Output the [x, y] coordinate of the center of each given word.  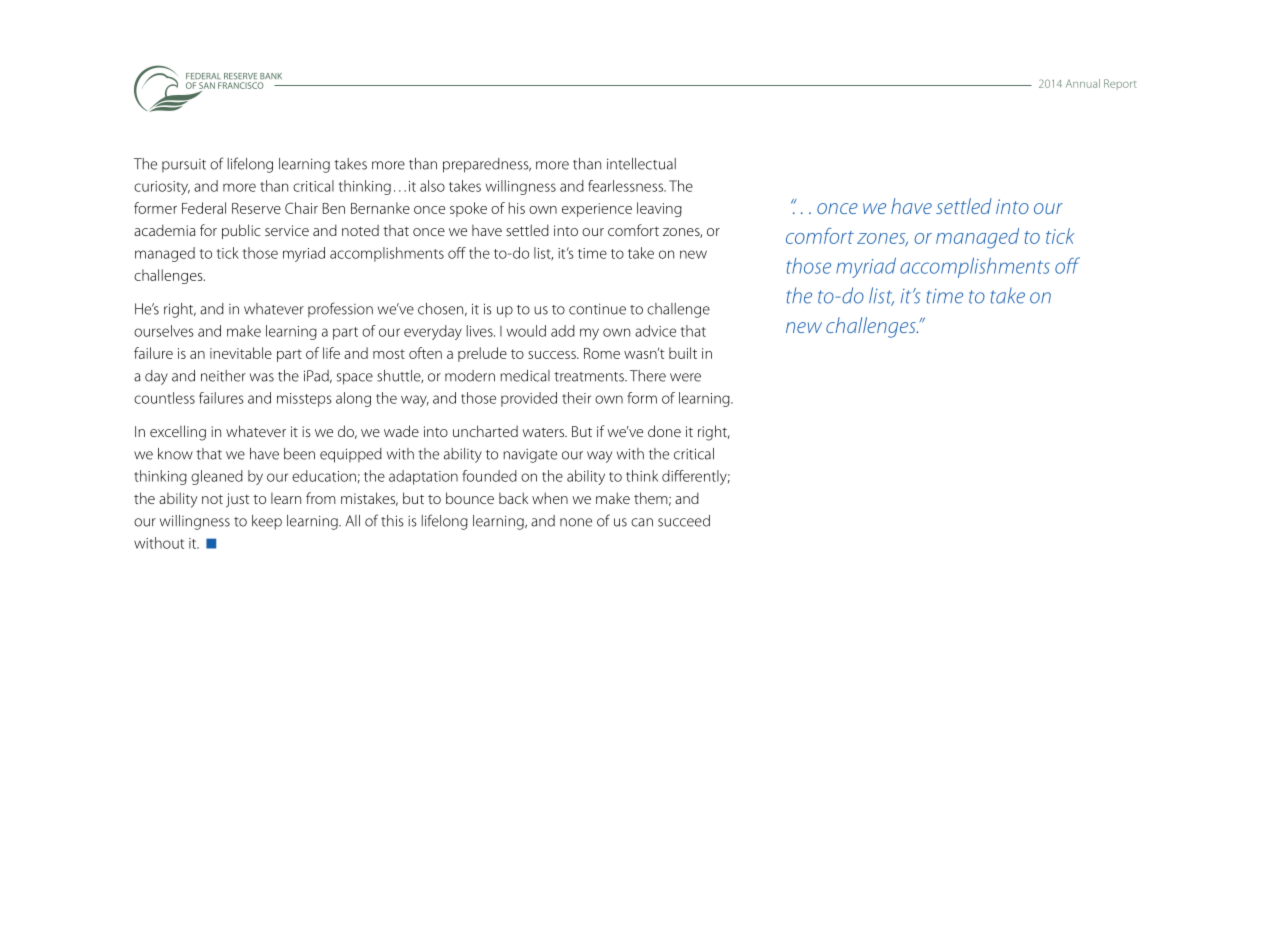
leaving [659, 209]
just [238, 500]
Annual [1083, 83]
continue [597, 309]
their [576, 398]
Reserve [256, 208]
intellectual [641, 164]
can [642, 522]
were [685, 377]
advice [655, 331]
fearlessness [626, 186]
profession [340, 309]
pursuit [184, 165]
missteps [304, 400]
